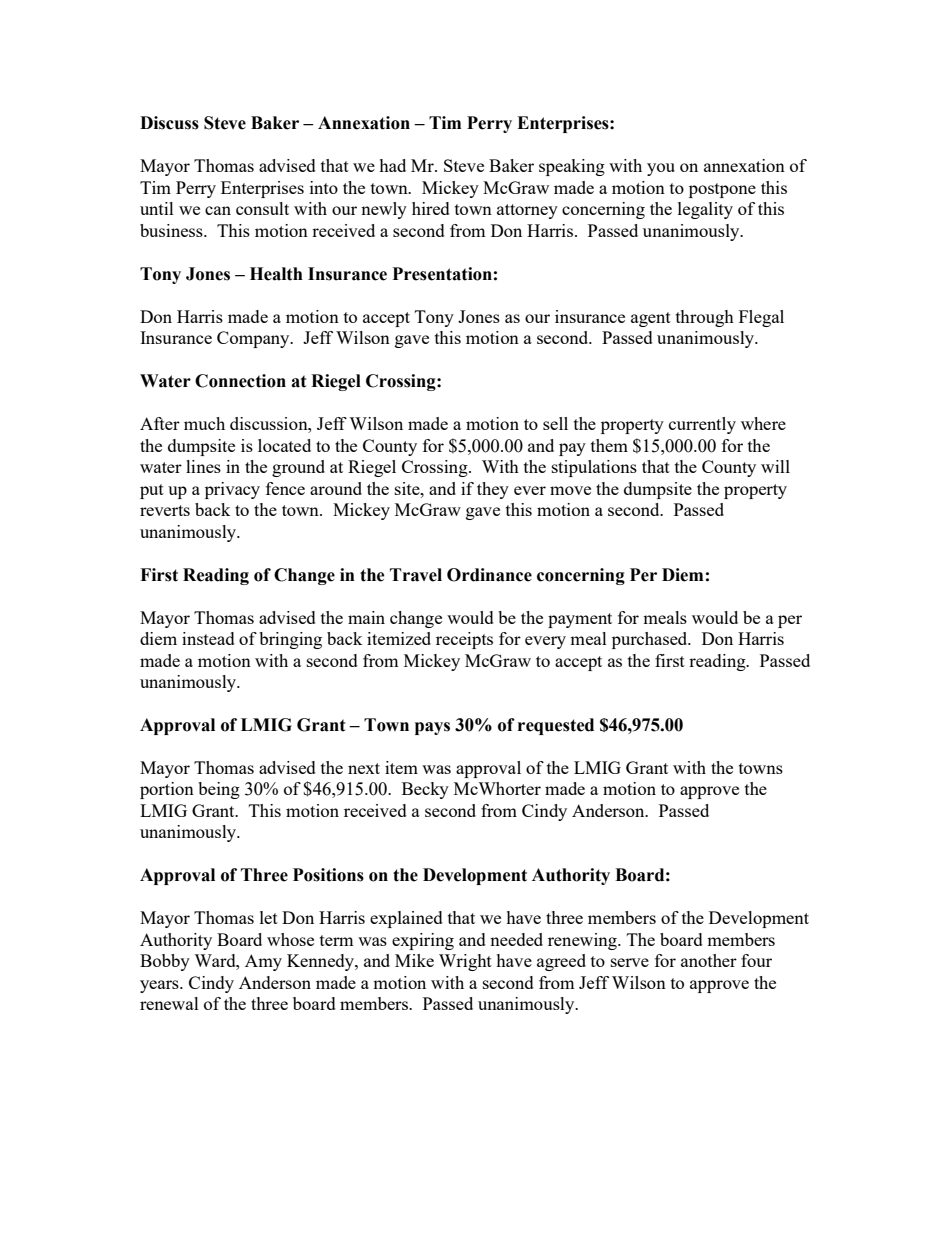 This screenshot has width=952, height=1233. I want to click on Becky, so click(425, 790).
